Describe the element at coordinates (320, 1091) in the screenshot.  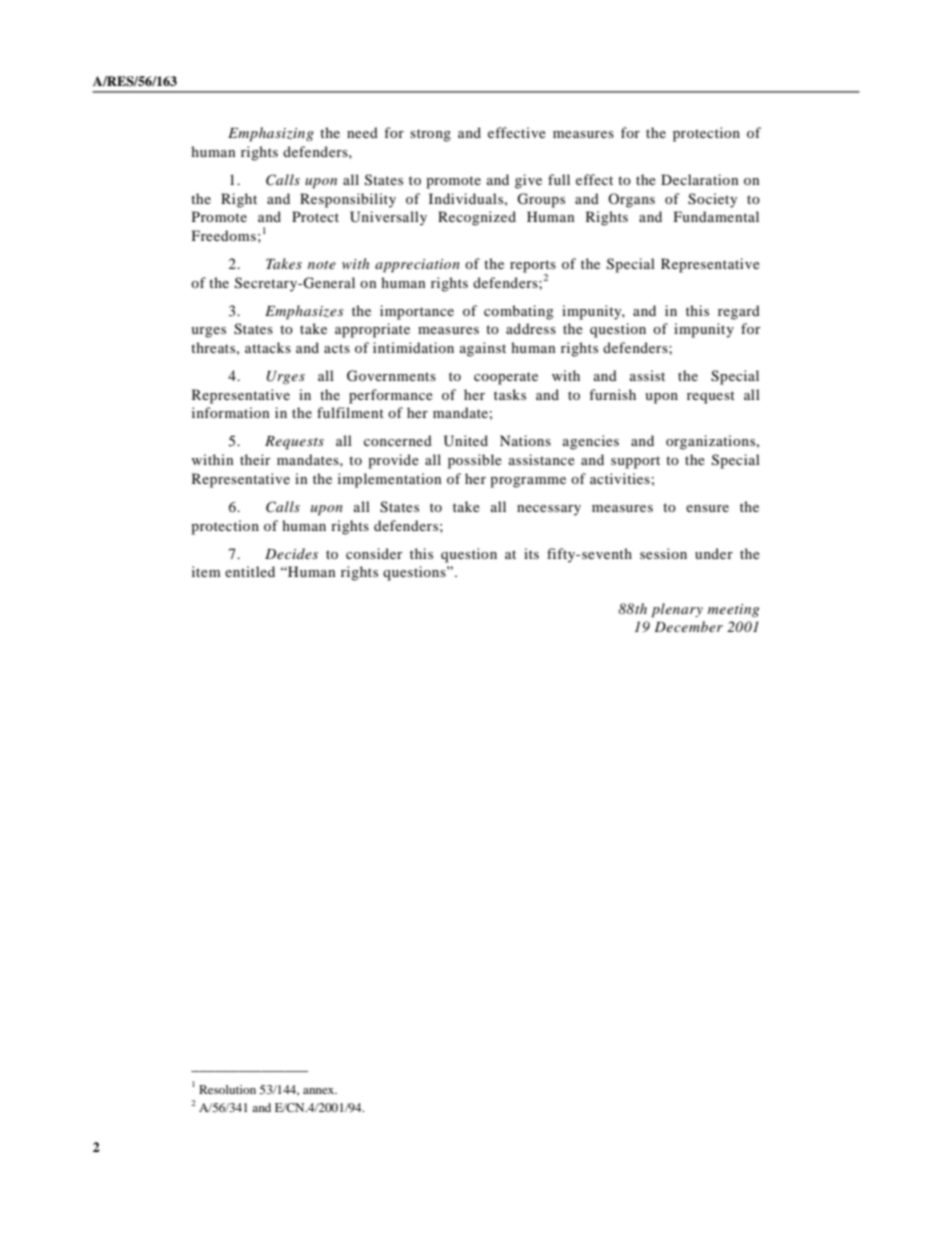
I see `annex` at that location.
